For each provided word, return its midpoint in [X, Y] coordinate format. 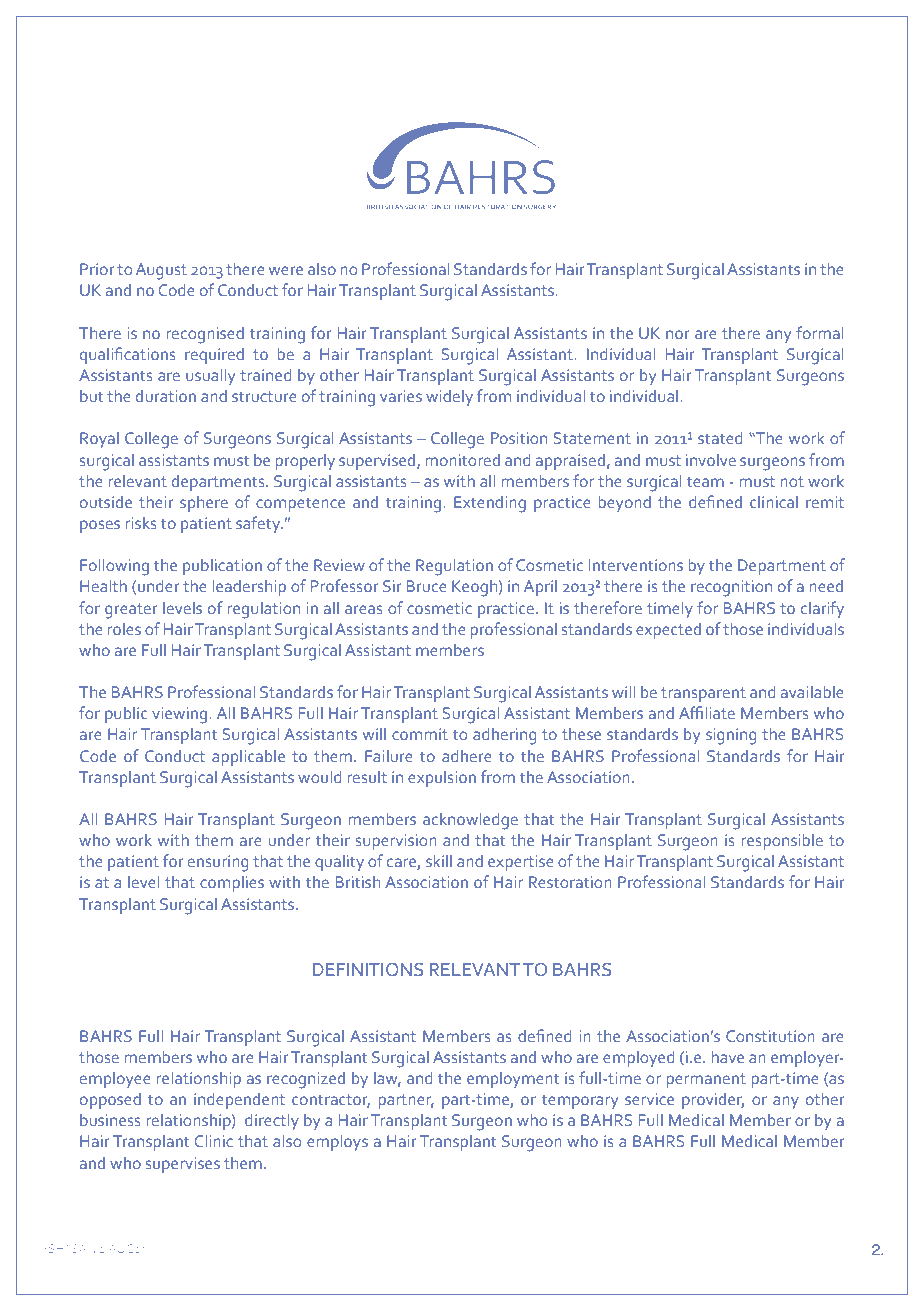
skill [439, 860]
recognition [731, 588]
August [161, 271]
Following [114, 567]
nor [678, 334]
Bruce [426, 586]
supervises [183, 1165]
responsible [782, 841]
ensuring [218, 863]
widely [449, 397]
